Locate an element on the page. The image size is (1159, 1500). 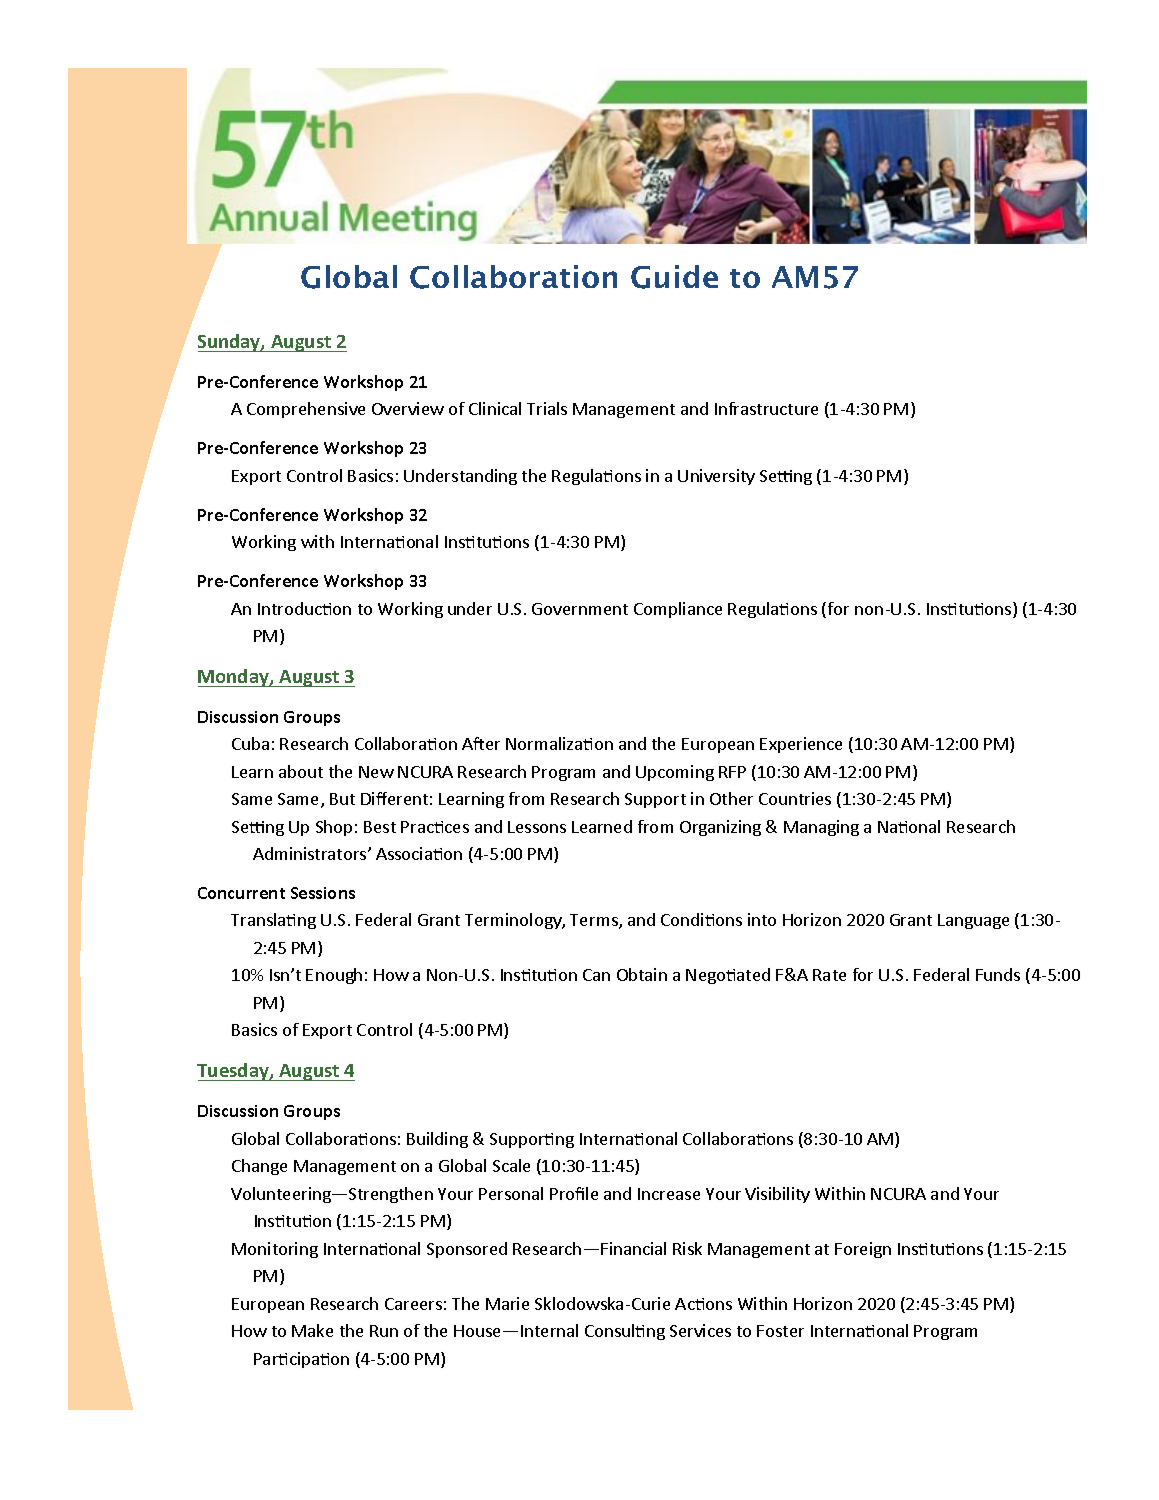
Comprehensive is located at coordinates (306, 410).
